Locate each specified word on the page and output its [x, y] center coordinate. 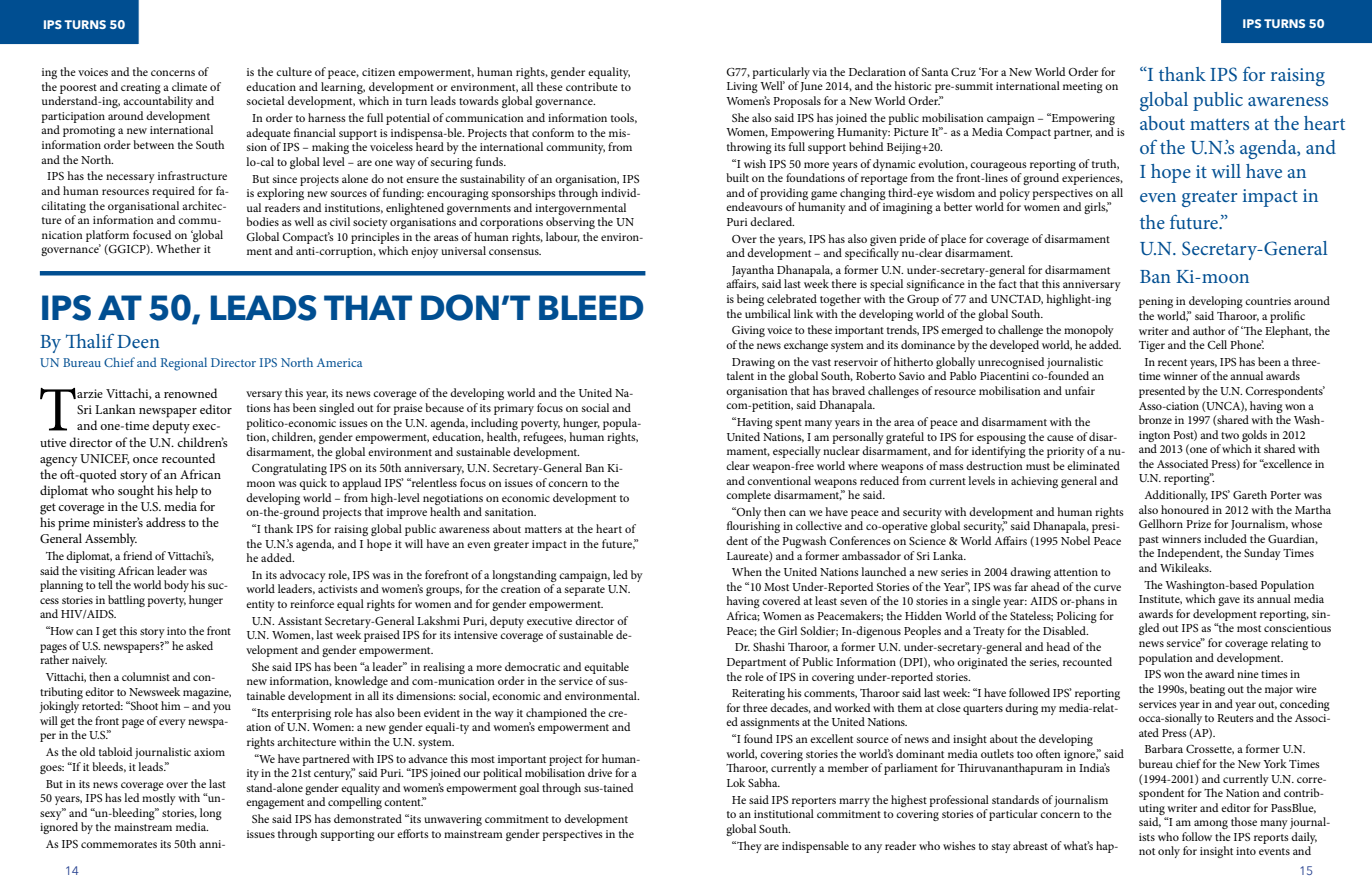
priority [1066, 452]
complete [748, 496]
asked [199, 645]
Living [742, 87]
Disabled [1065, 630]
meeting [1083, 87]
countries [1268, 301]
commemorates [119, 844]
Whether [178, 248]
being [750, 300]
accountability [158, 102]
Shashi [769, 646]
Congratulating [289, 469]
